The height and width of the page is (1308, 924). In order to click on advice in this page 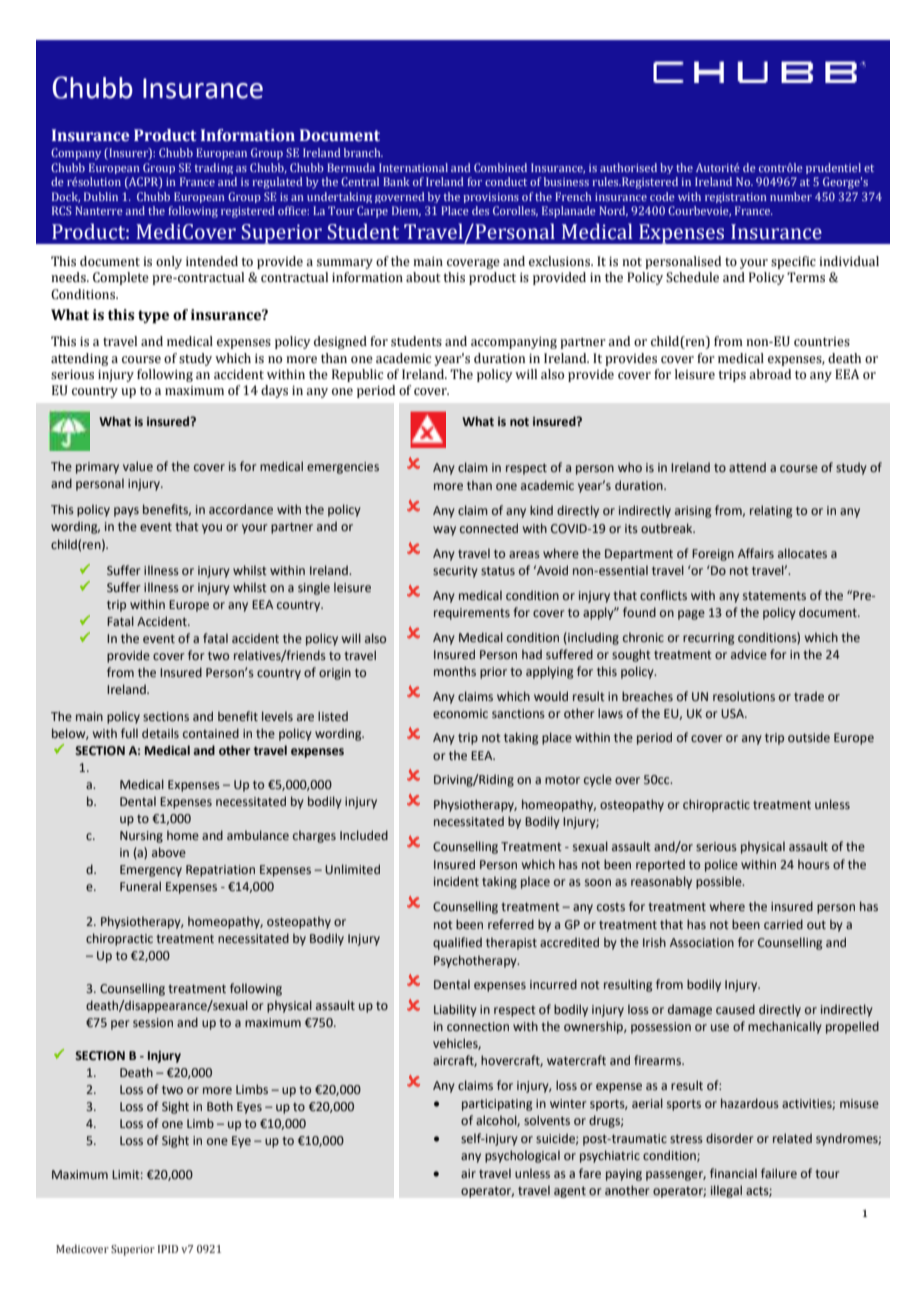, I will do `click(749, 654)`.
